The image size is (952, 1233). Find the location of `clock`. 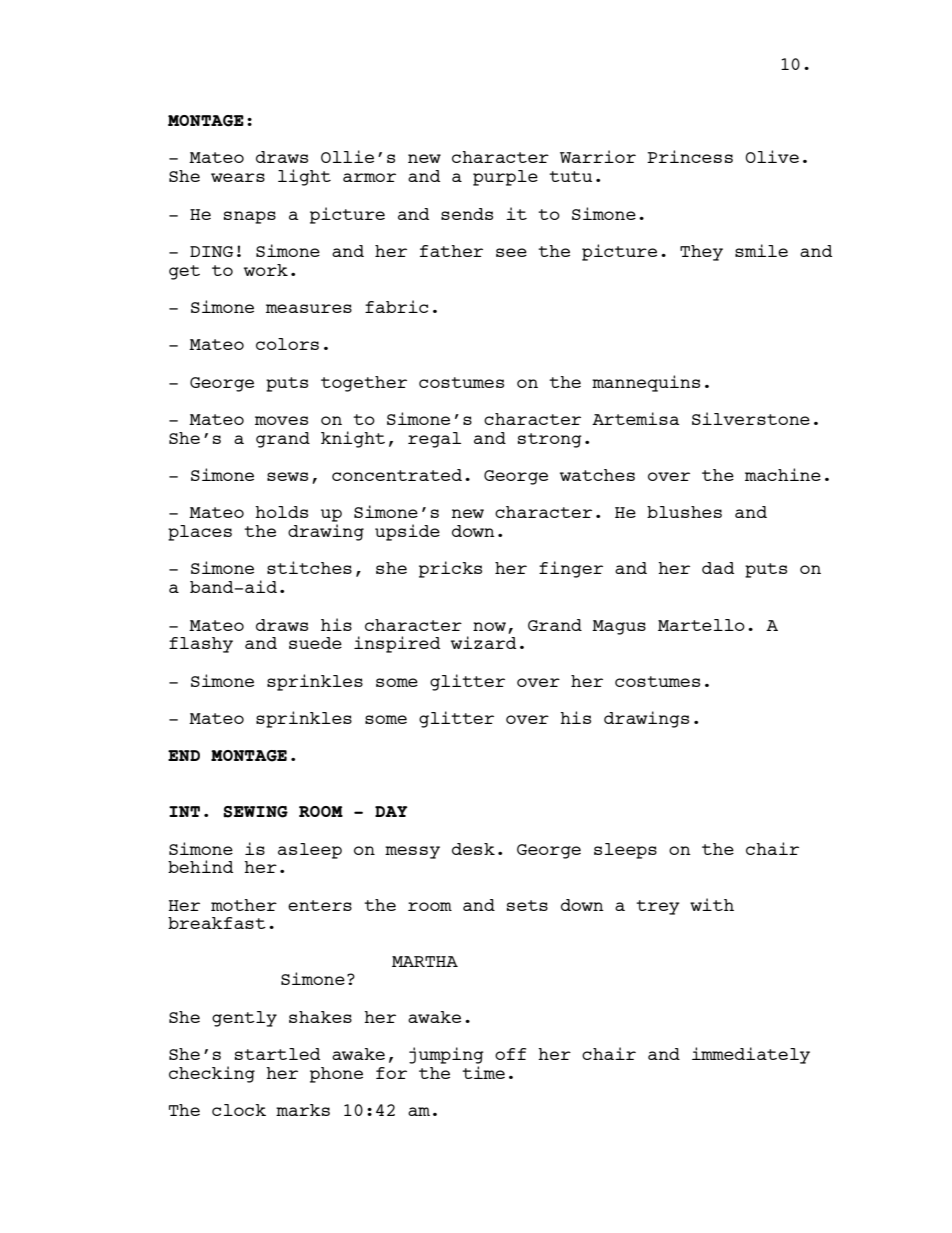

clock is located at coordinates (239, 1110).
